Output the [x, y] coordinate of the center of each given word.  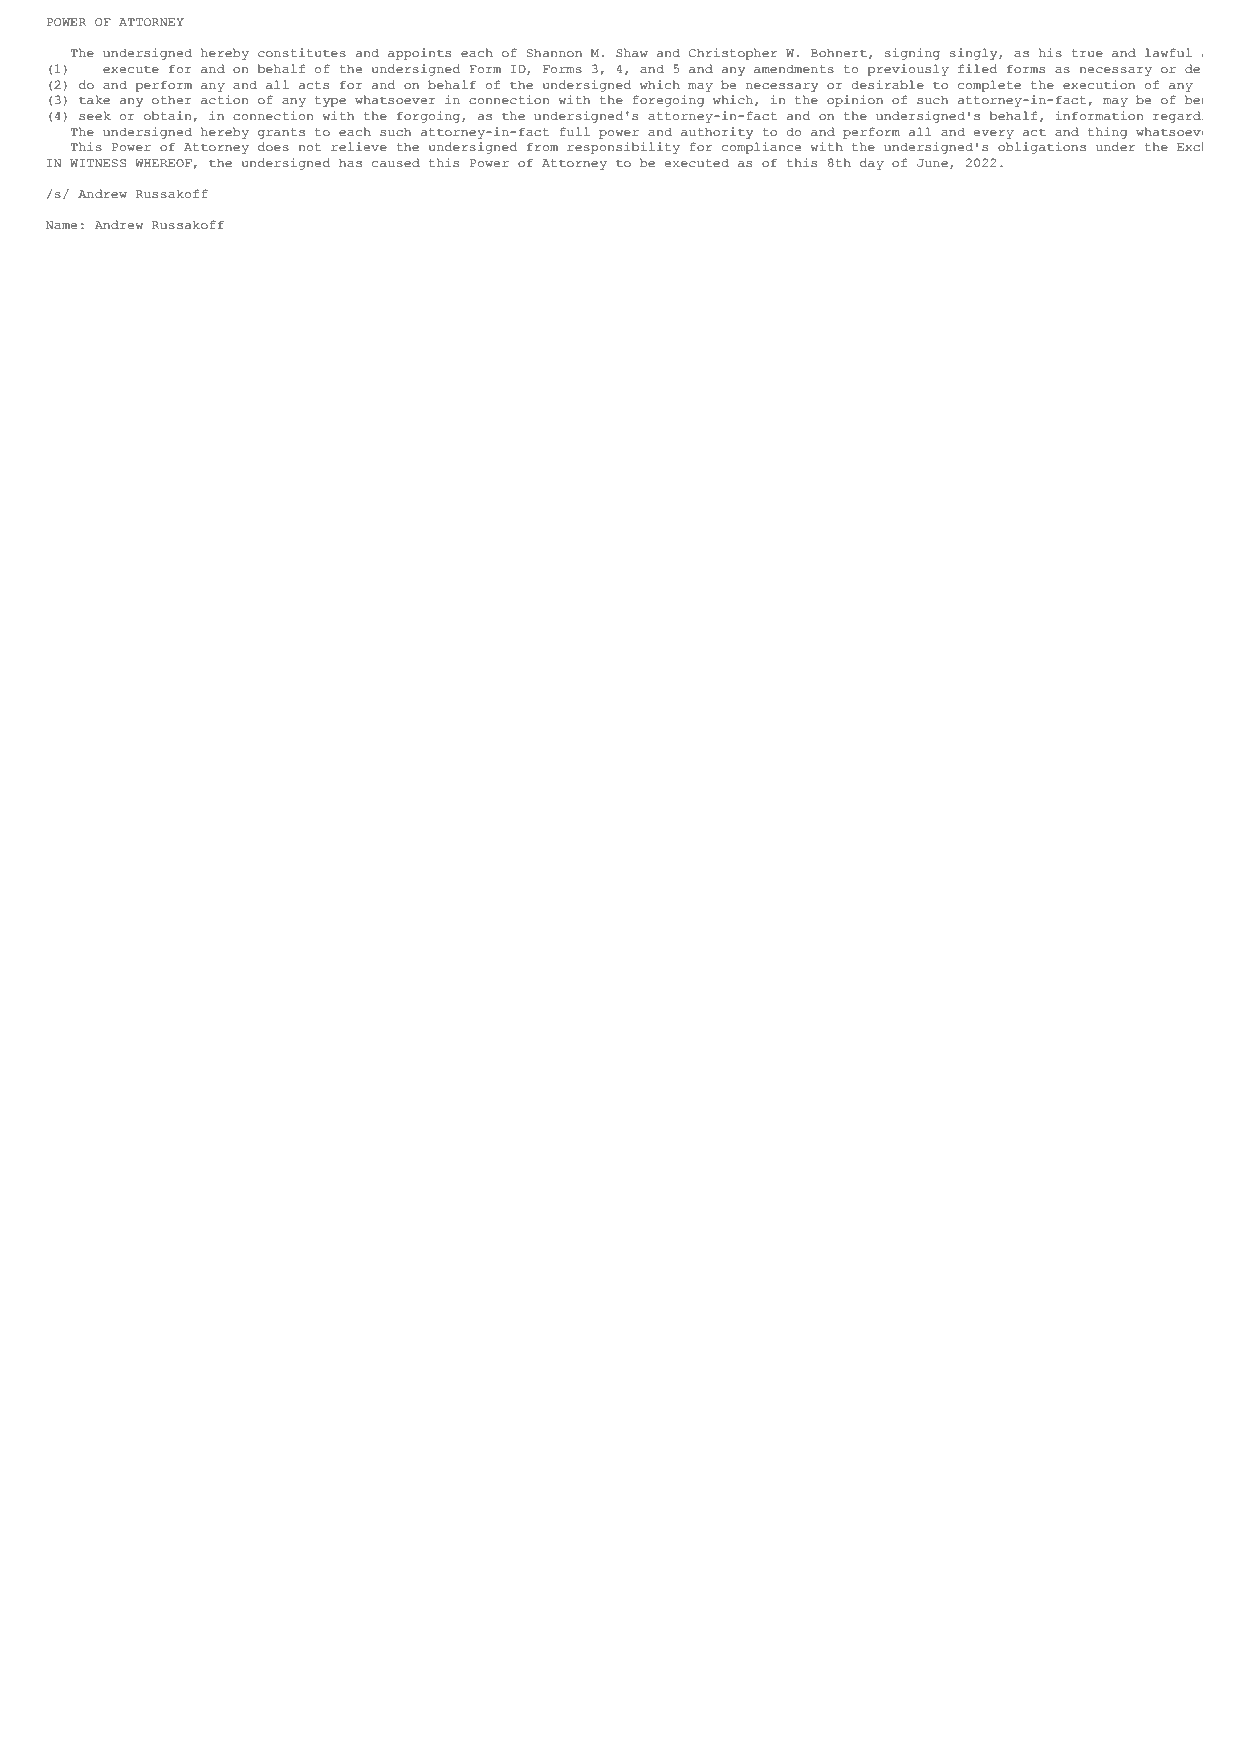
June [932, 163]
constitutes [302, 53]
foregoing [668, 101]
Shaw [632, 53]
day [872, 164]
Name [61, 225]
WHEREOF [163, 163]
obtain [168, 116]
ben [1194, 100]
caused [396, 163]
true [1087, 53]
